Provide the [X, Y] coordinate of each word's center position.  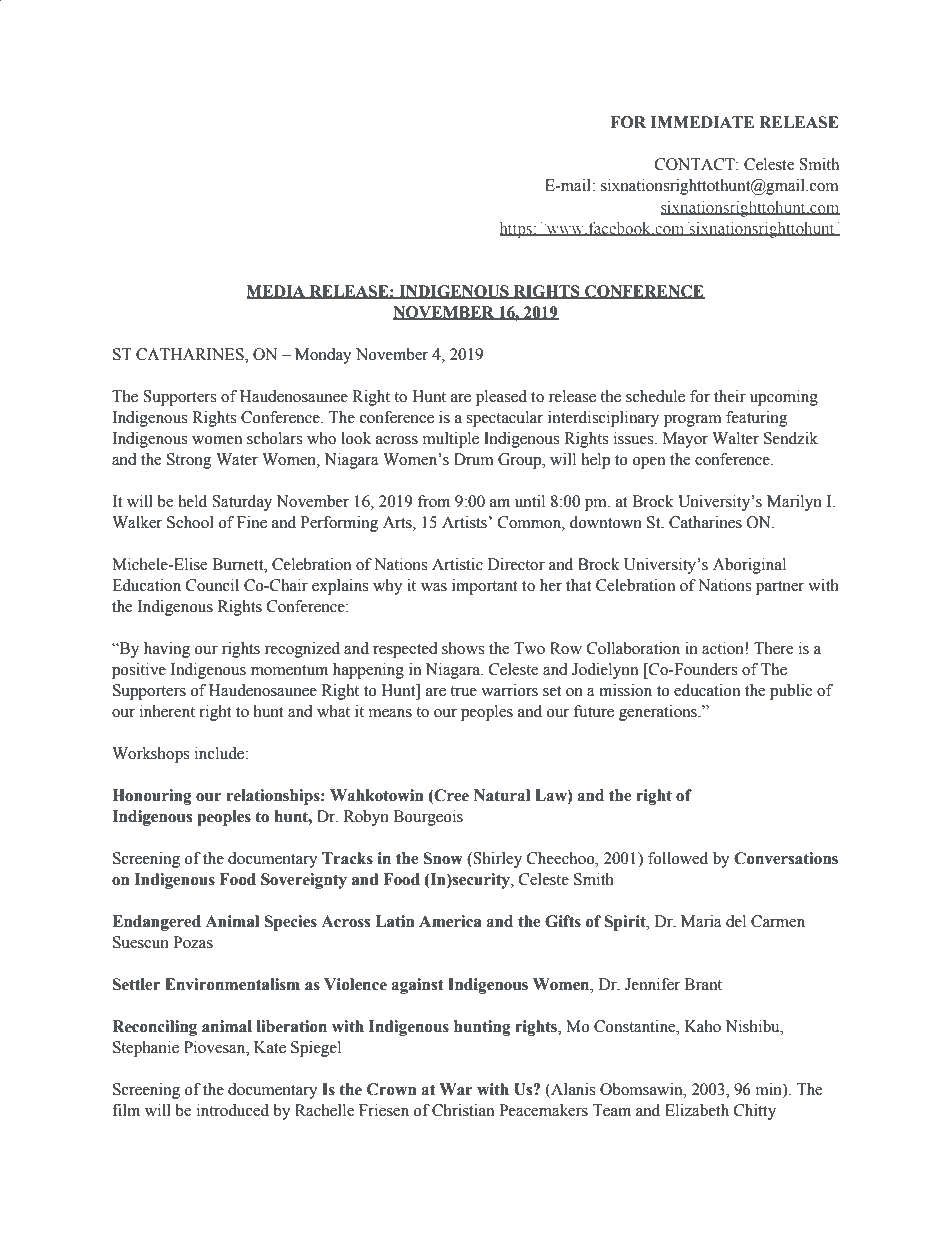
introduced [233, 1110]
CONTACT [696, 164]
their [730, 396]
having [167, 650]
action [724, 648]
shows [463, 648]
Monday [323, 356]
